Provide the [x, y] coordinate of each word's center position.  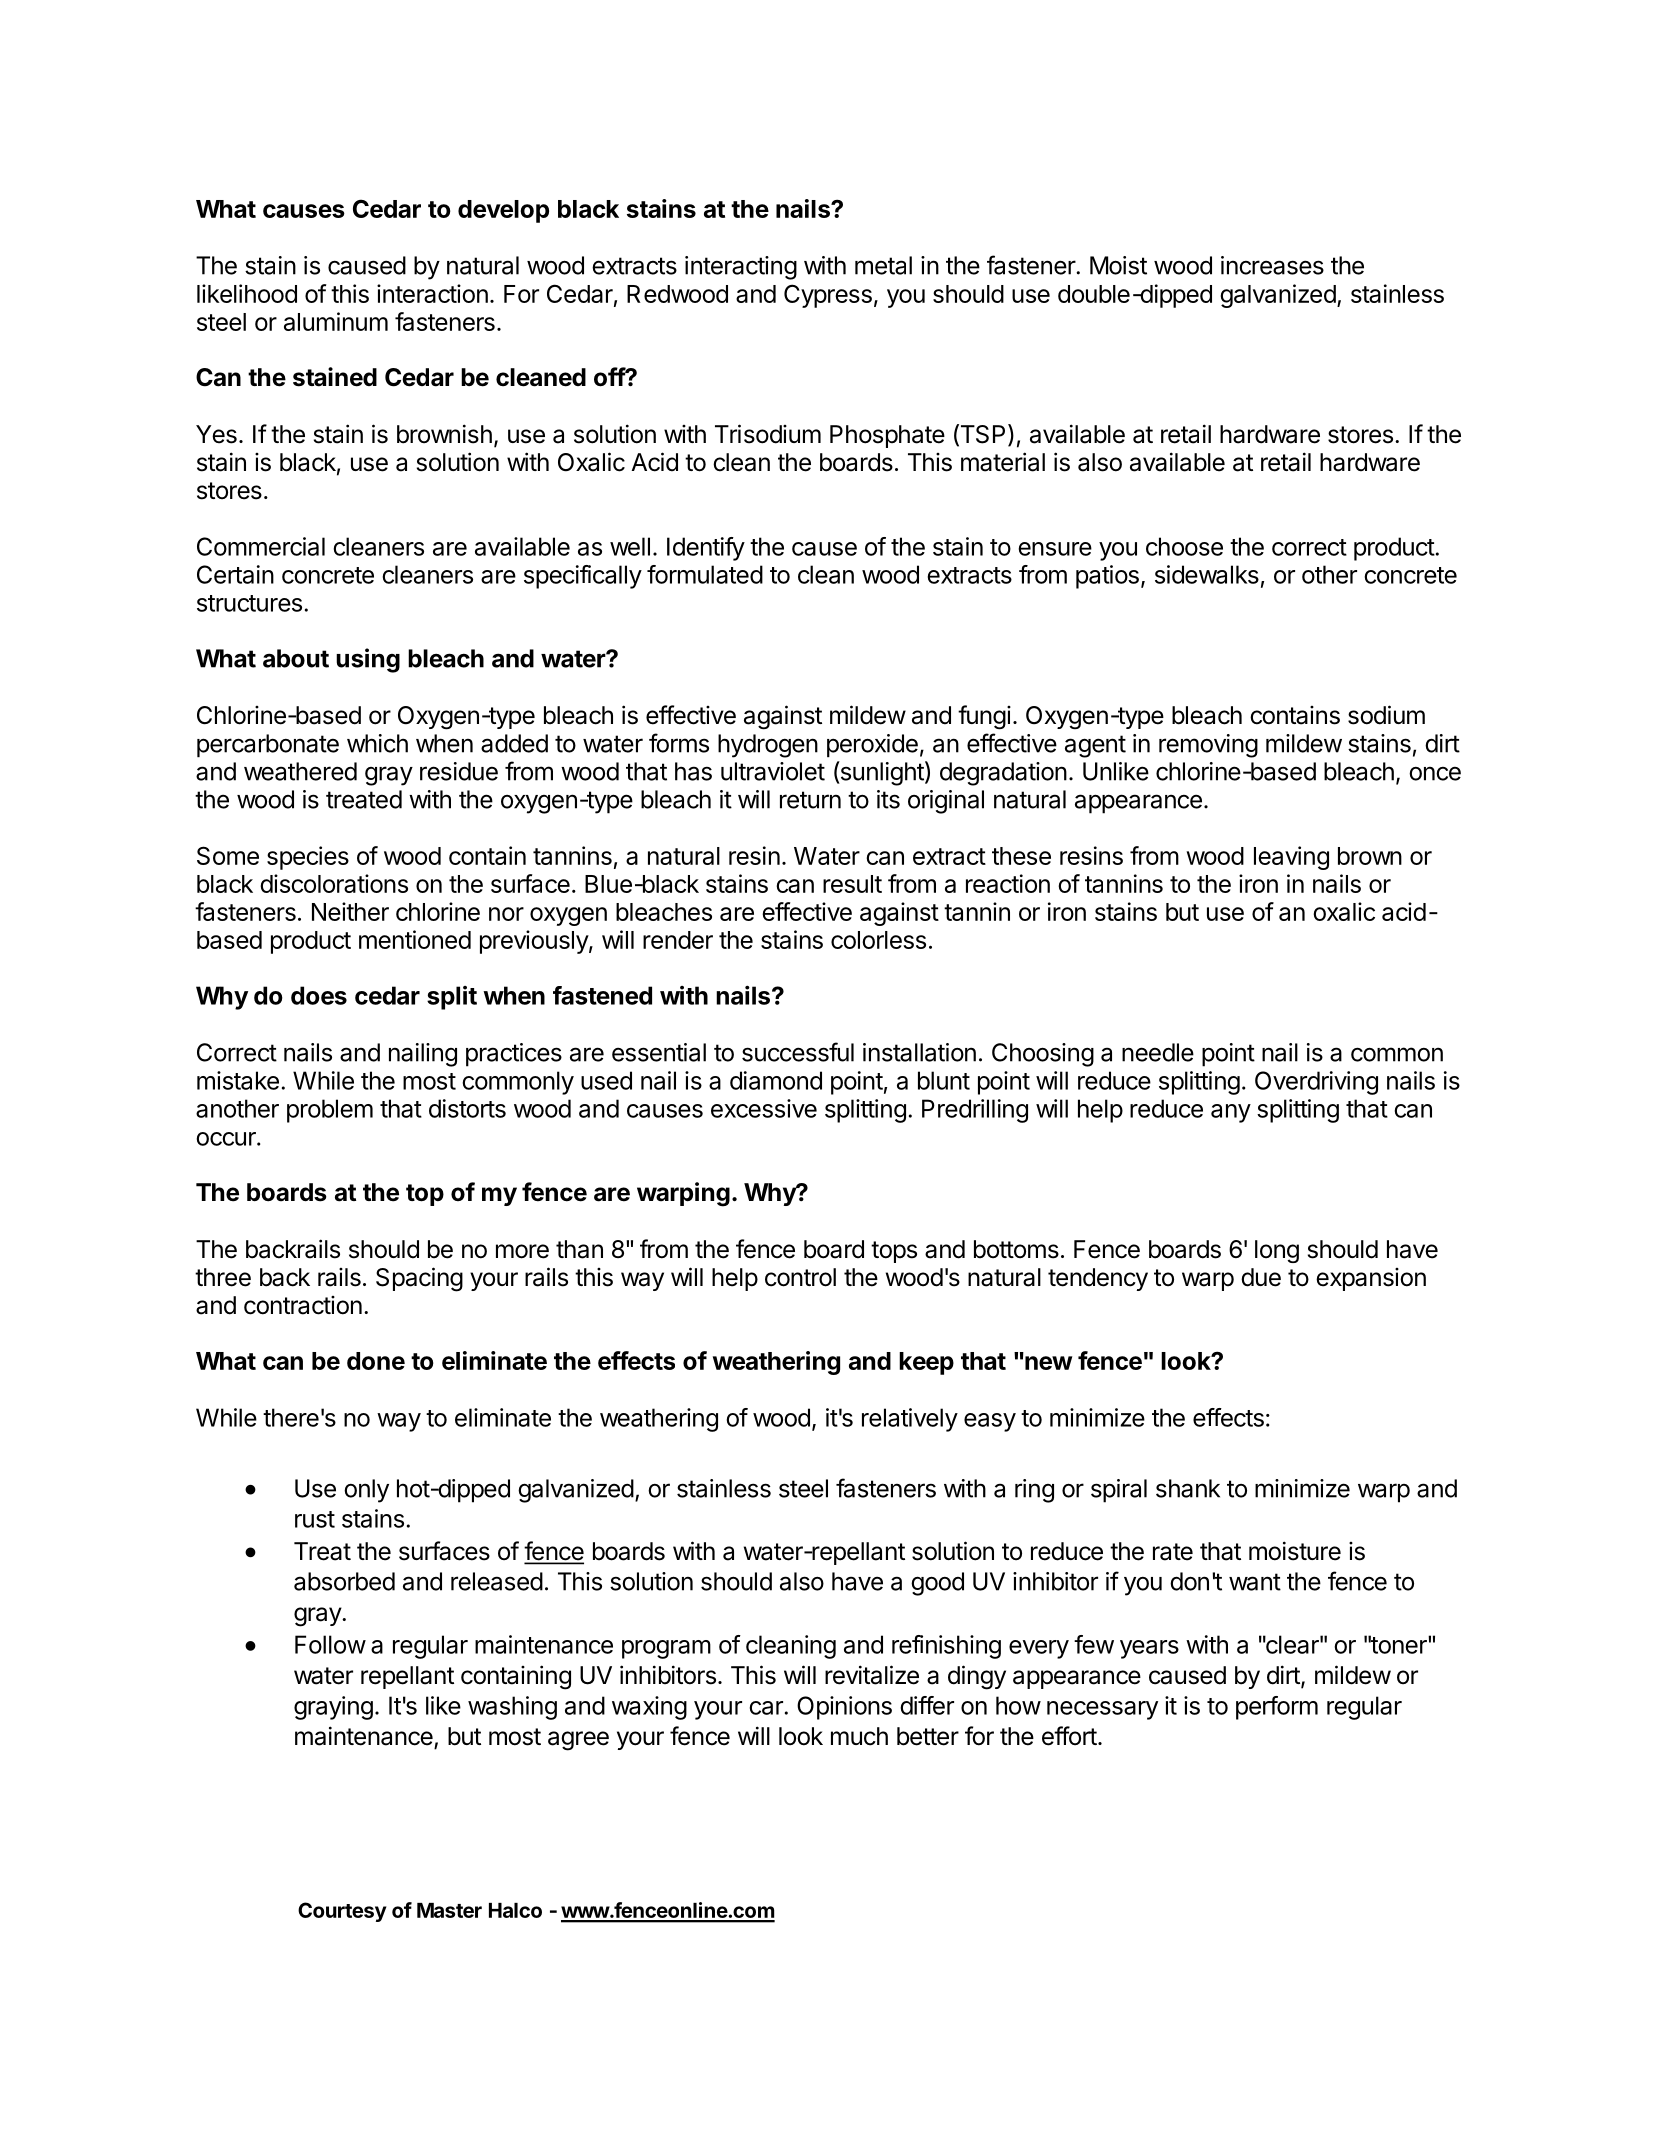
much [859, 1736]
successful [798, 1052]
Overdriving [1316, 1083]
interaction [432, 293]
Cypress [828, 296]
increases [1272, 265]
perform [1277, 1708]
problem [330, 1111]
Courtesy [342, 1912]
